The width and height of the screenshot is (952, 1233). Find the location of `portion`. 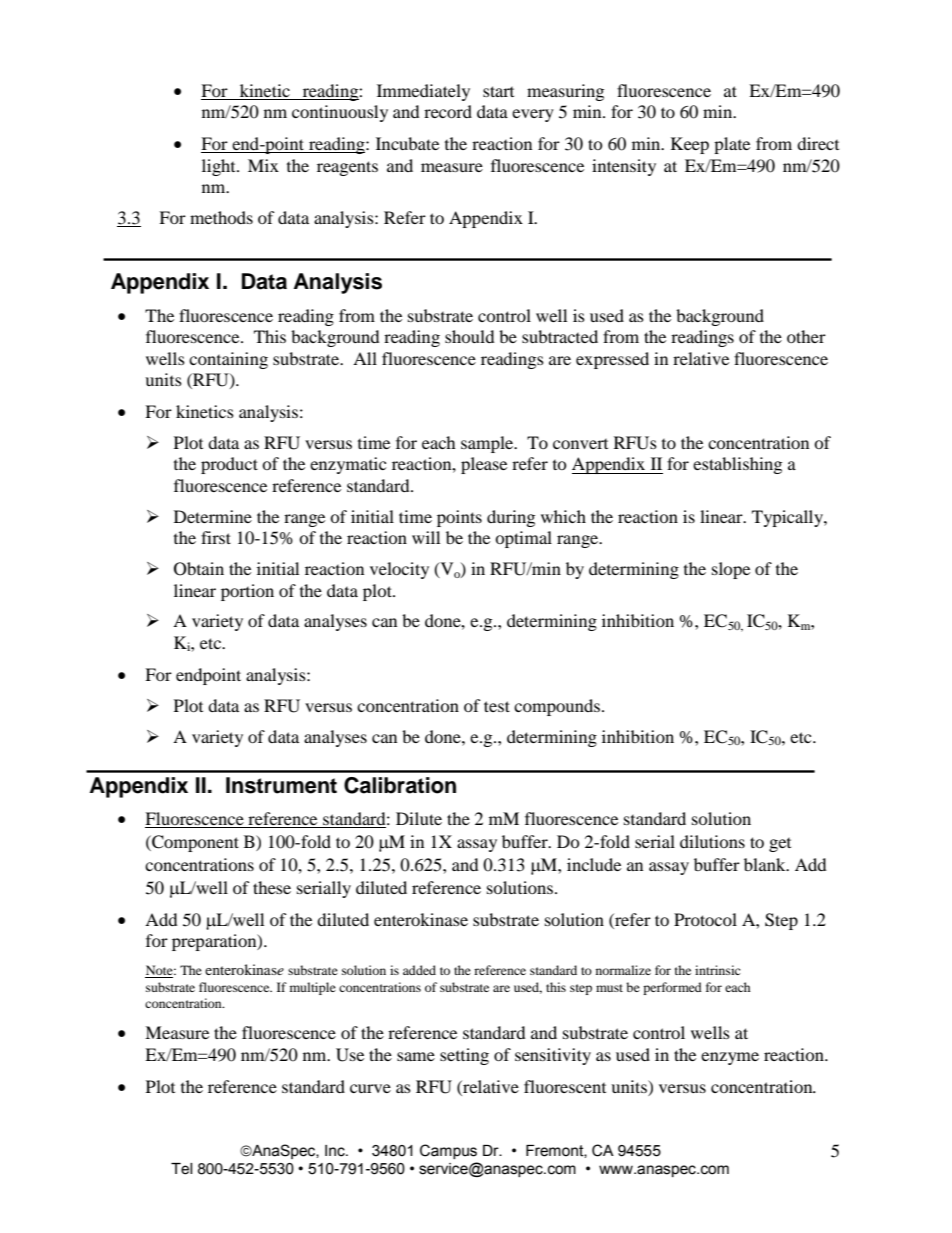

portion is located at coordinates (247, 592).
